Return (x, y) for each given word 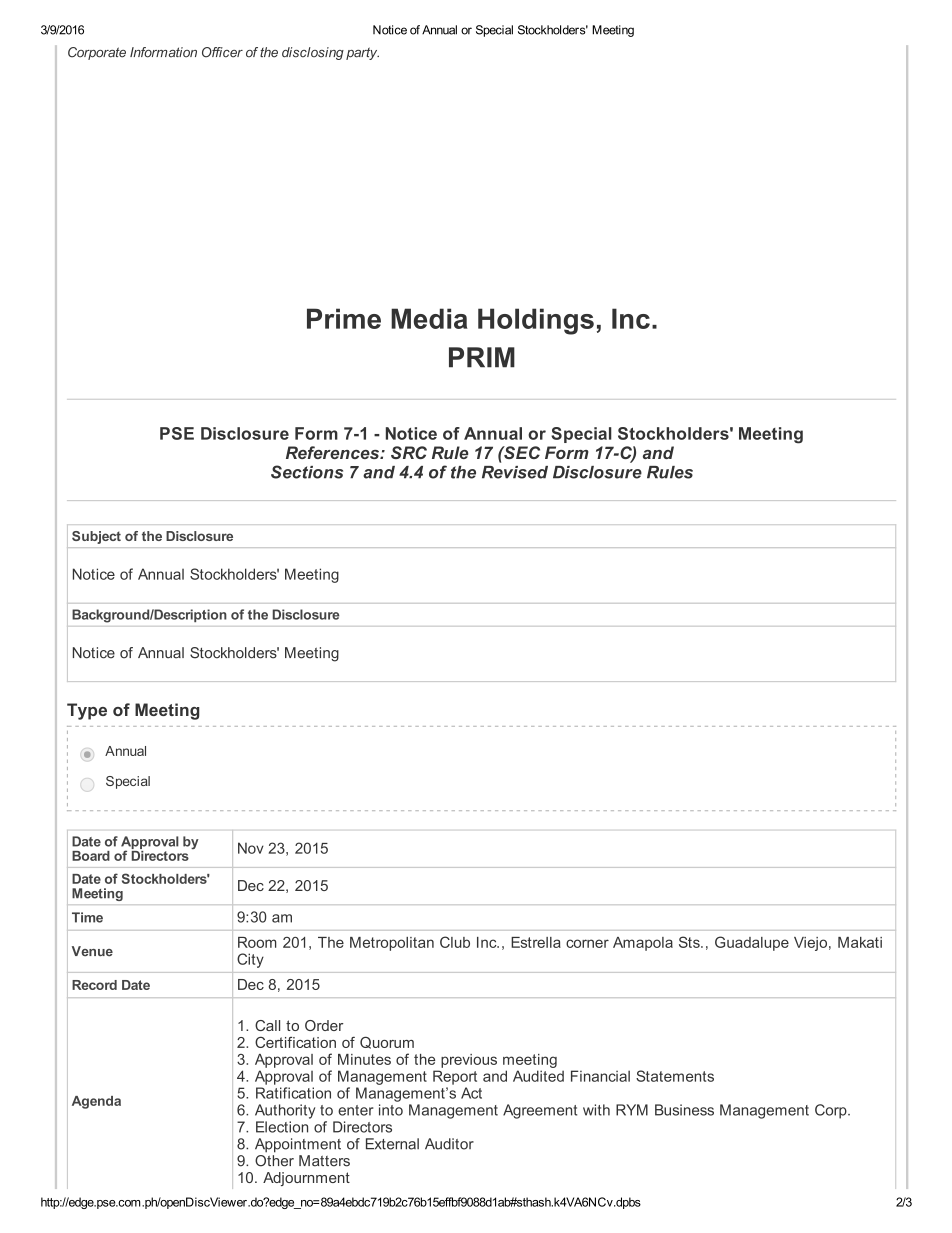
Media (429, 318)
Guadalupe (752, 943)
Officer (222, 52)
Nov (251, 848)
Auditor (449, 1144)
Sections (307, 472)
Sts (690, 942)
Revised (515, 472)
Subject (96, 537)
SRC (409, 452)
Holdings (536, 321)
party (362, 53)
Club (455, 942)
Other (274, 1159)
